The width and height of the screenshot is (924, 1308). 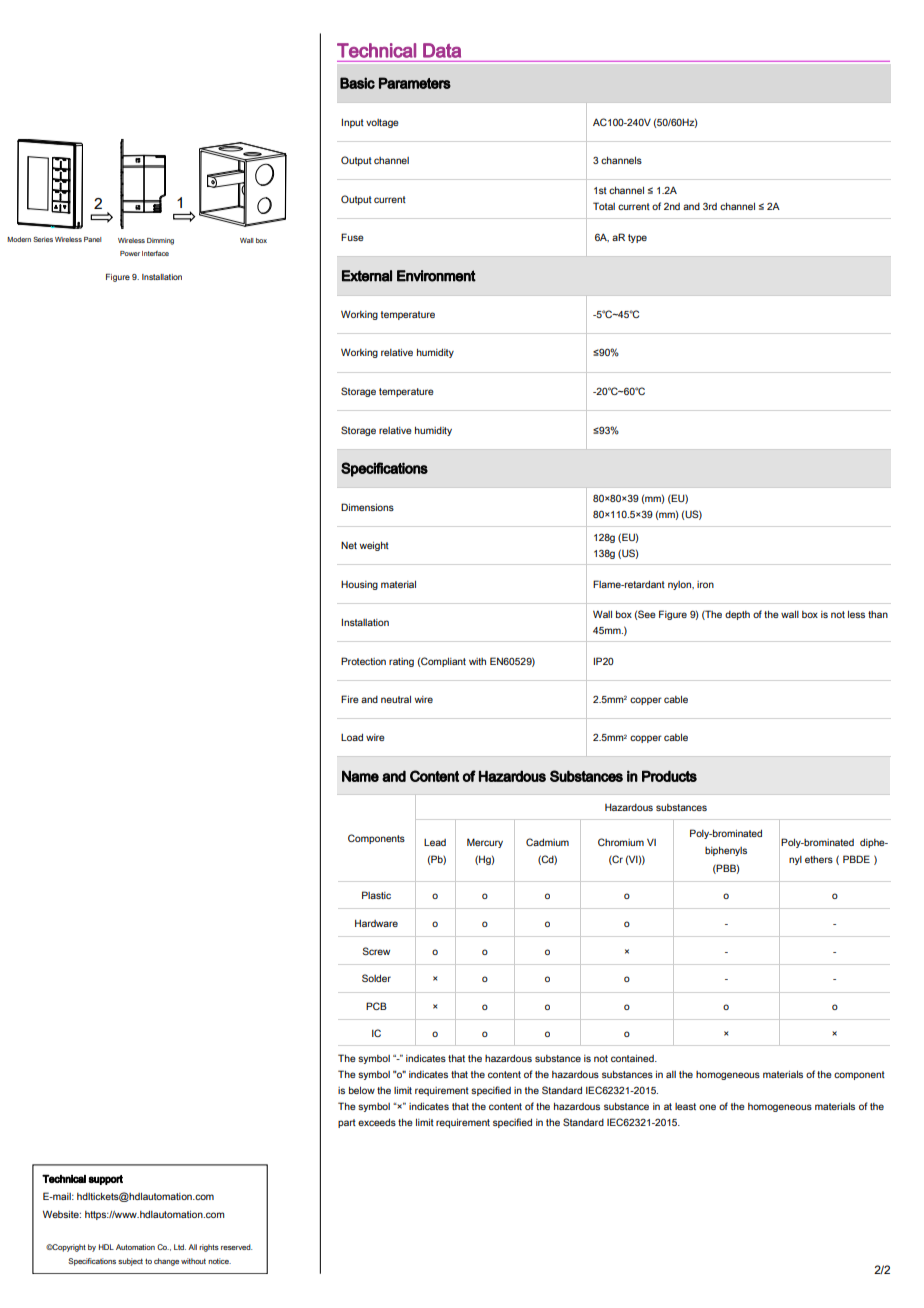 What do you see at coordinates (376, 923) in the screenshot?
I see `Hardware` at bounding box center [376, 923].
